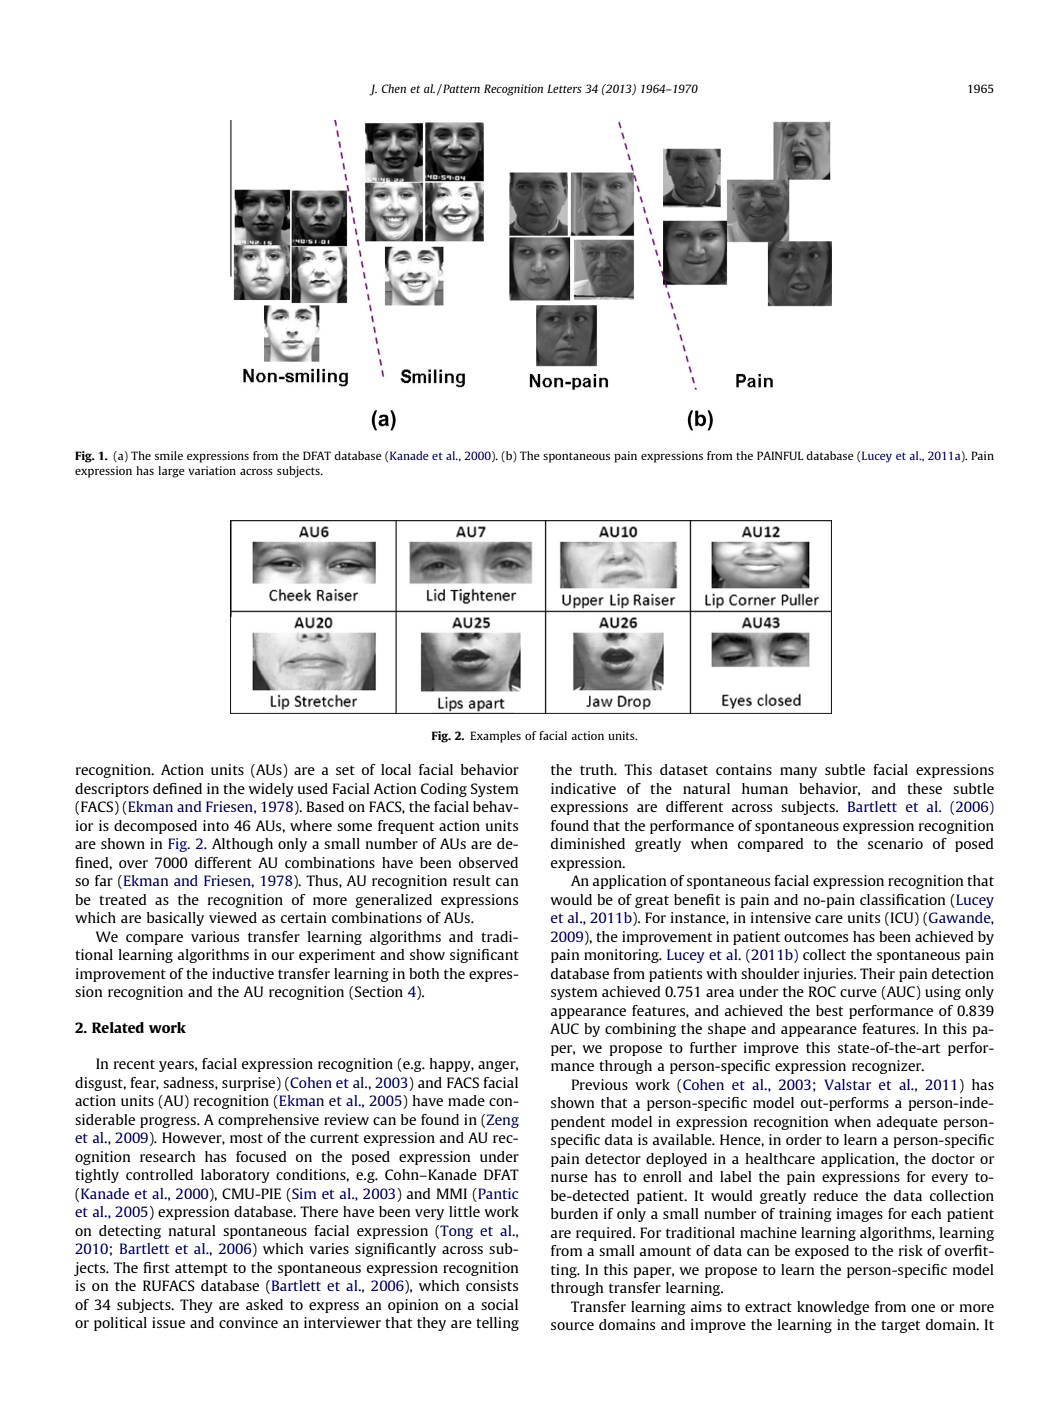 The width and height of the image is (1052, 1403). Describe the element at coordinates (212, 470) in the image. I see `variation` at that location.
